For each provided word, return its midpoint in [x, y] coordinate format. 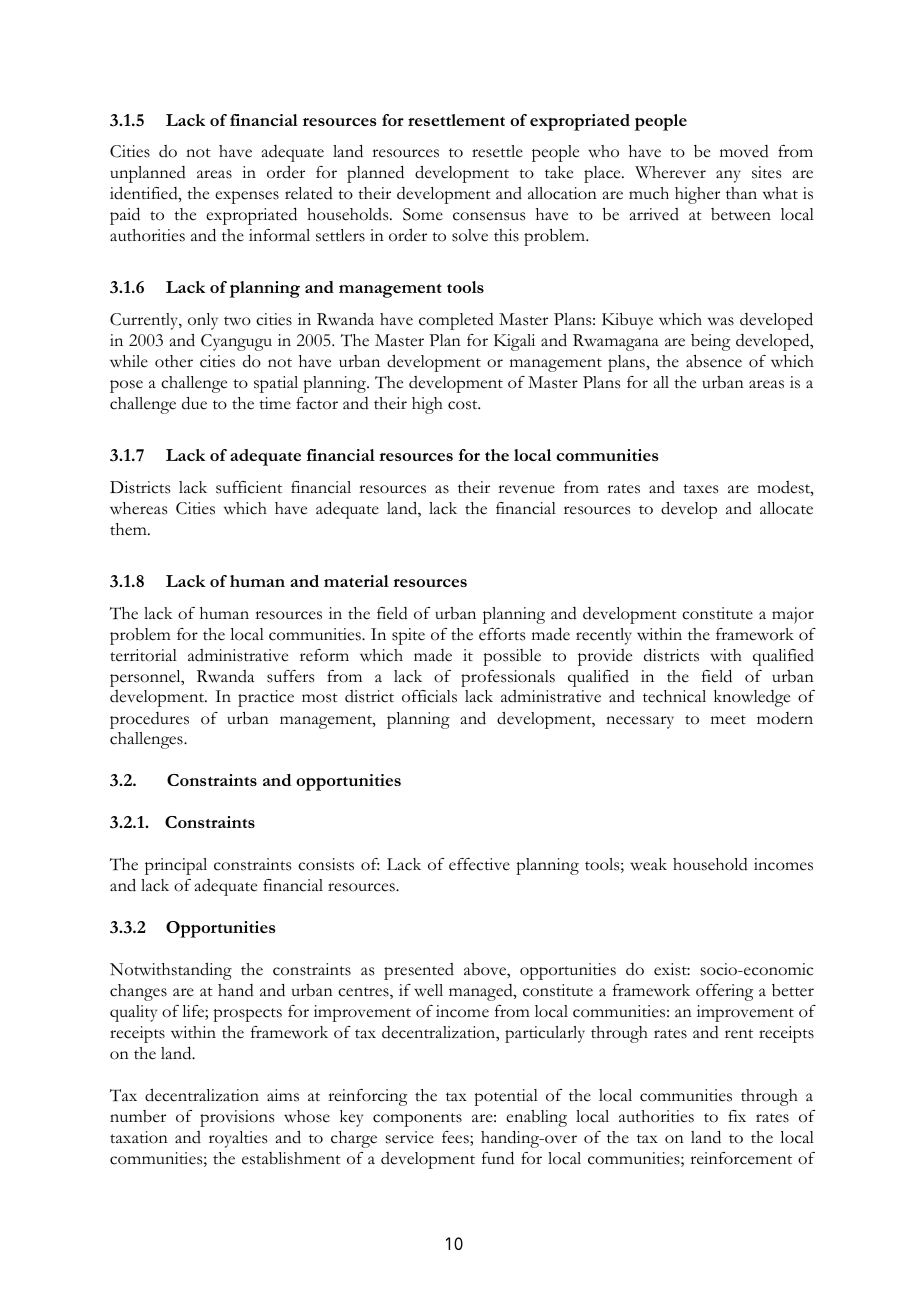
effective [479, 864]
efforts [502, 634]
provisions [237, 1118]
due [194, 403]
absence [714, 361]
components [417, 1120]
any [728, 176]
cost [464, 405]
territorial [143, 655]
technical [674, 696]
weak [648, 864]
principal [176, 866]
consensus [489, 216]
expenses [247, 197]
